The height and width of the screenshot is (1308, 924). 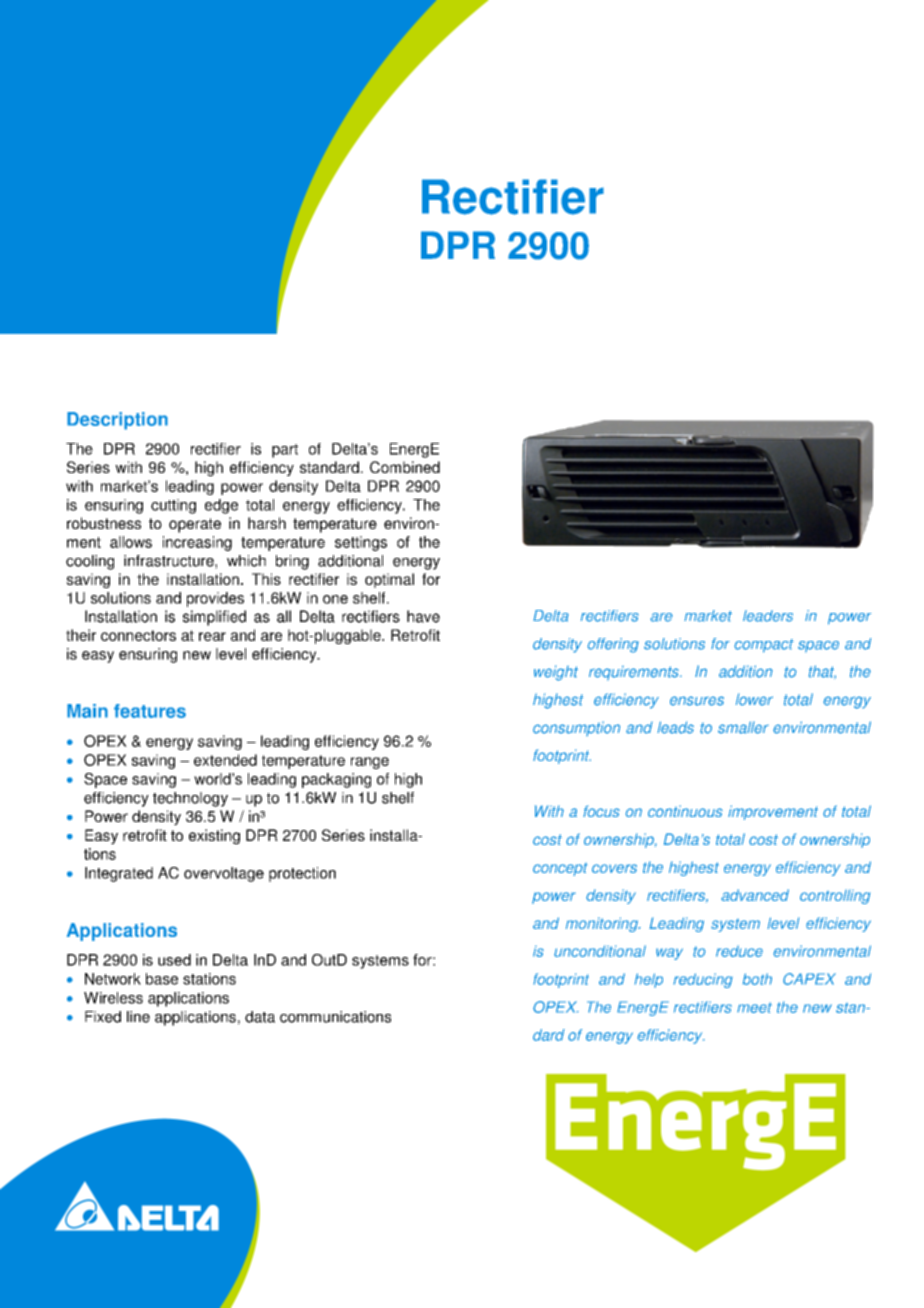 I want to click on connectors, so click(x=138, y=635).
